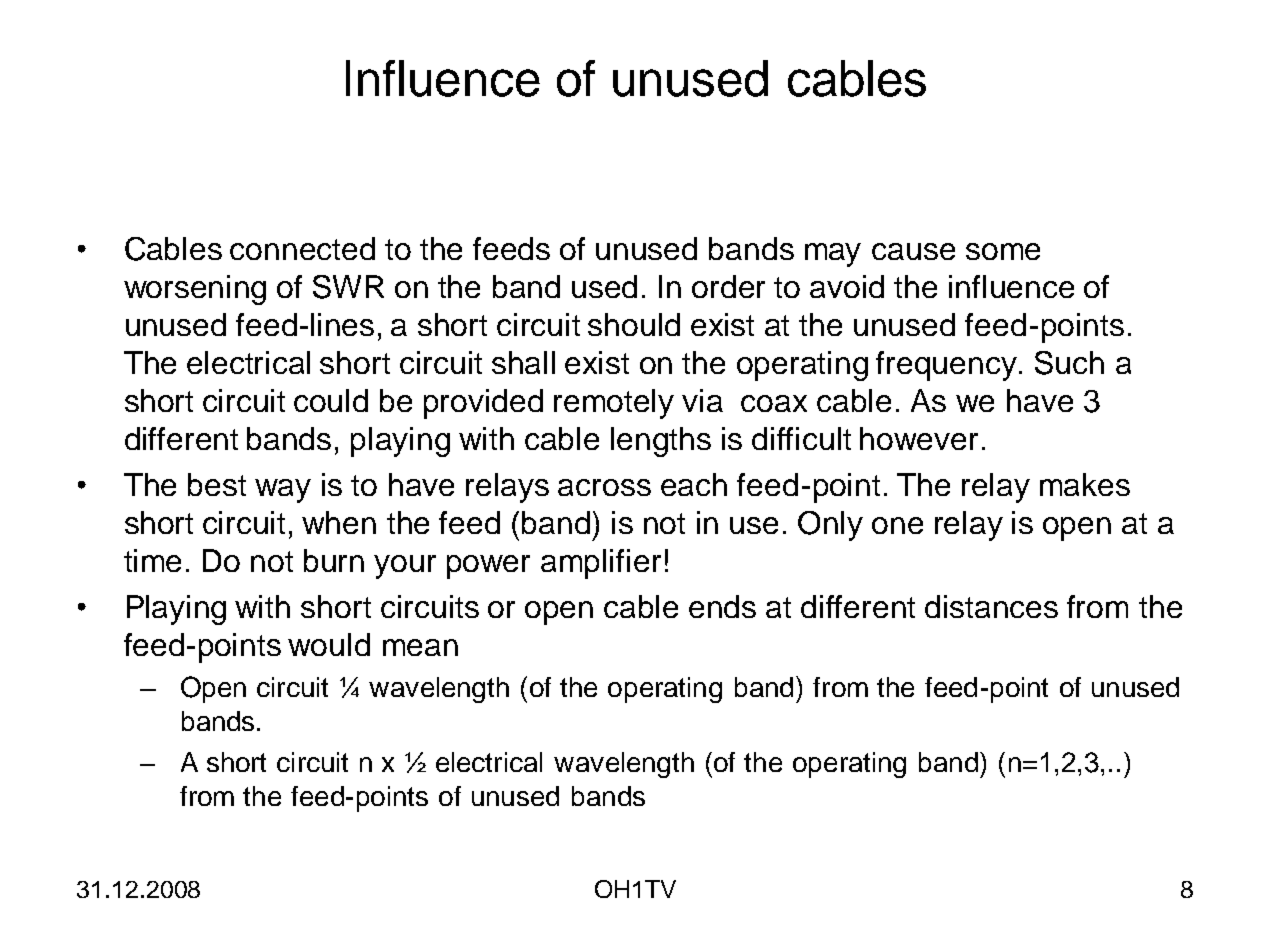 The width and height of the screenshot is (1270, 952). What do you see at coordinates (728, 286) in the screenshot?
I see `order` at bounding box center [728, 286].
